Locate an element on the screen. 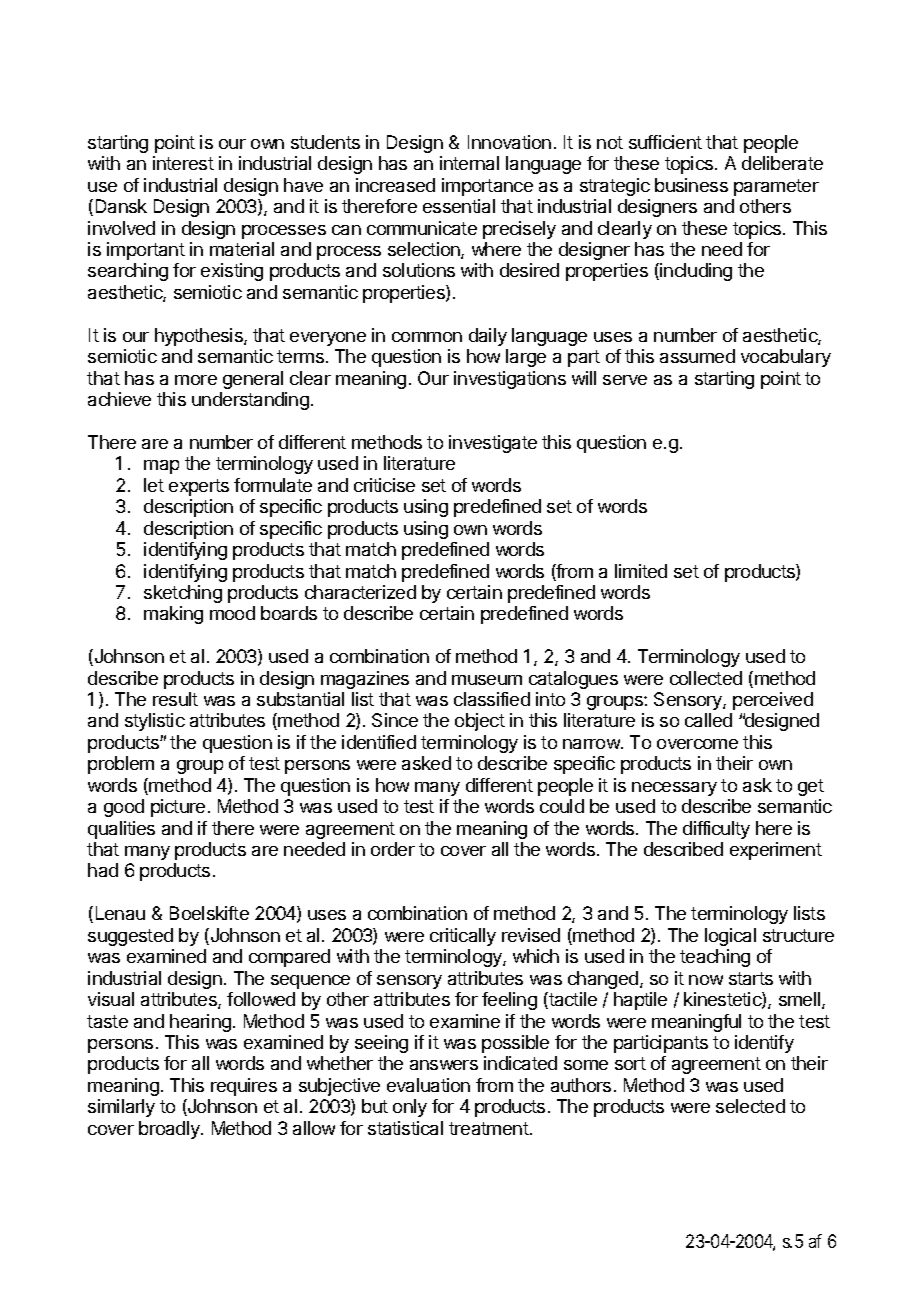  internal is located at coordinates (469, 163).
